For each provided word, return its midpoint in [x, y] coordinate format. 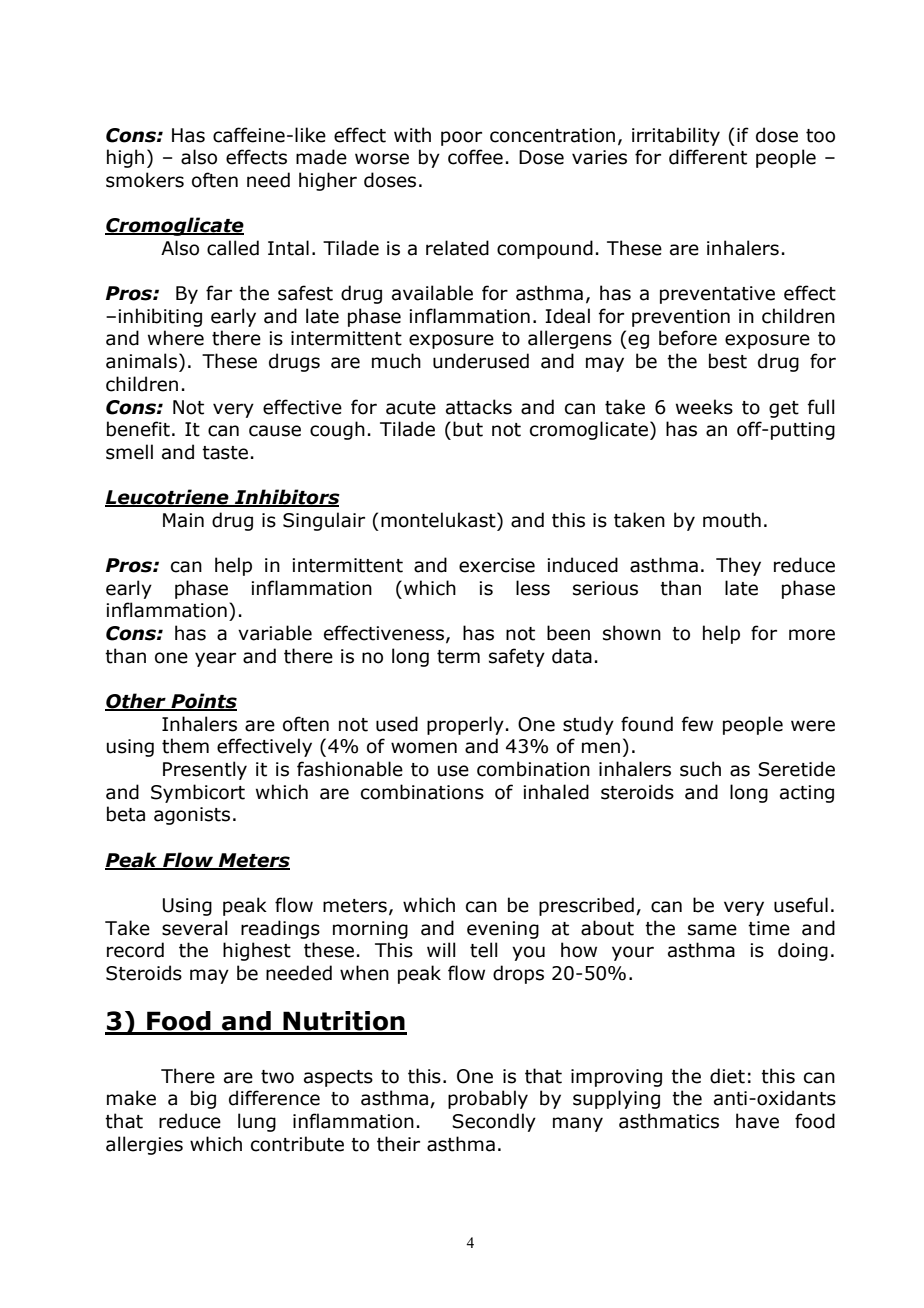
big [203, 1099]
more [812, 635]
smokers [145, 180]
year [215, 659]
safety [517, 657]
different [708, 157]
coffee [475, 157]
